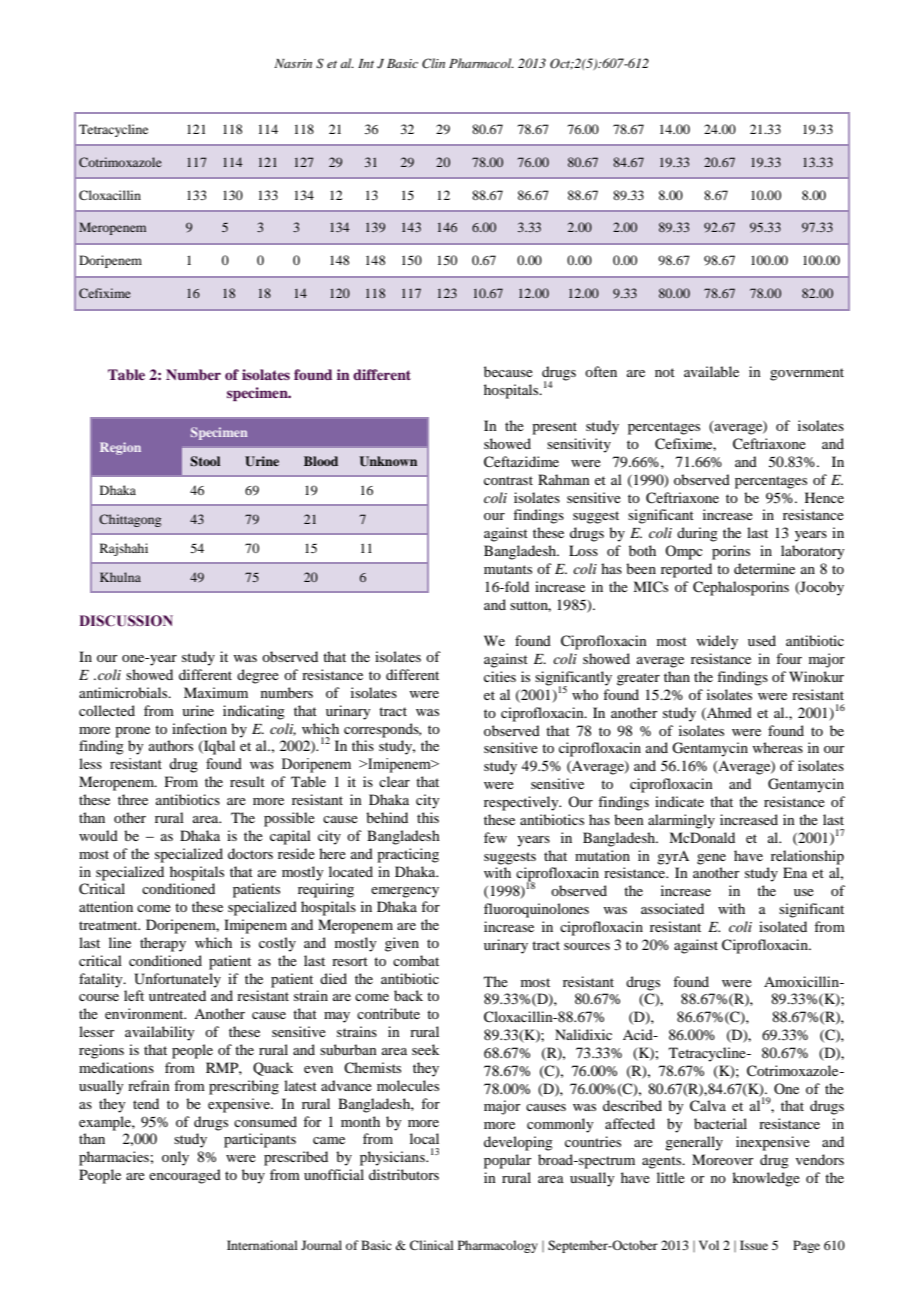  What do you see at coordinates (554, 428) in the screenshot?
I see `present` at bounding box center [554, 428].
